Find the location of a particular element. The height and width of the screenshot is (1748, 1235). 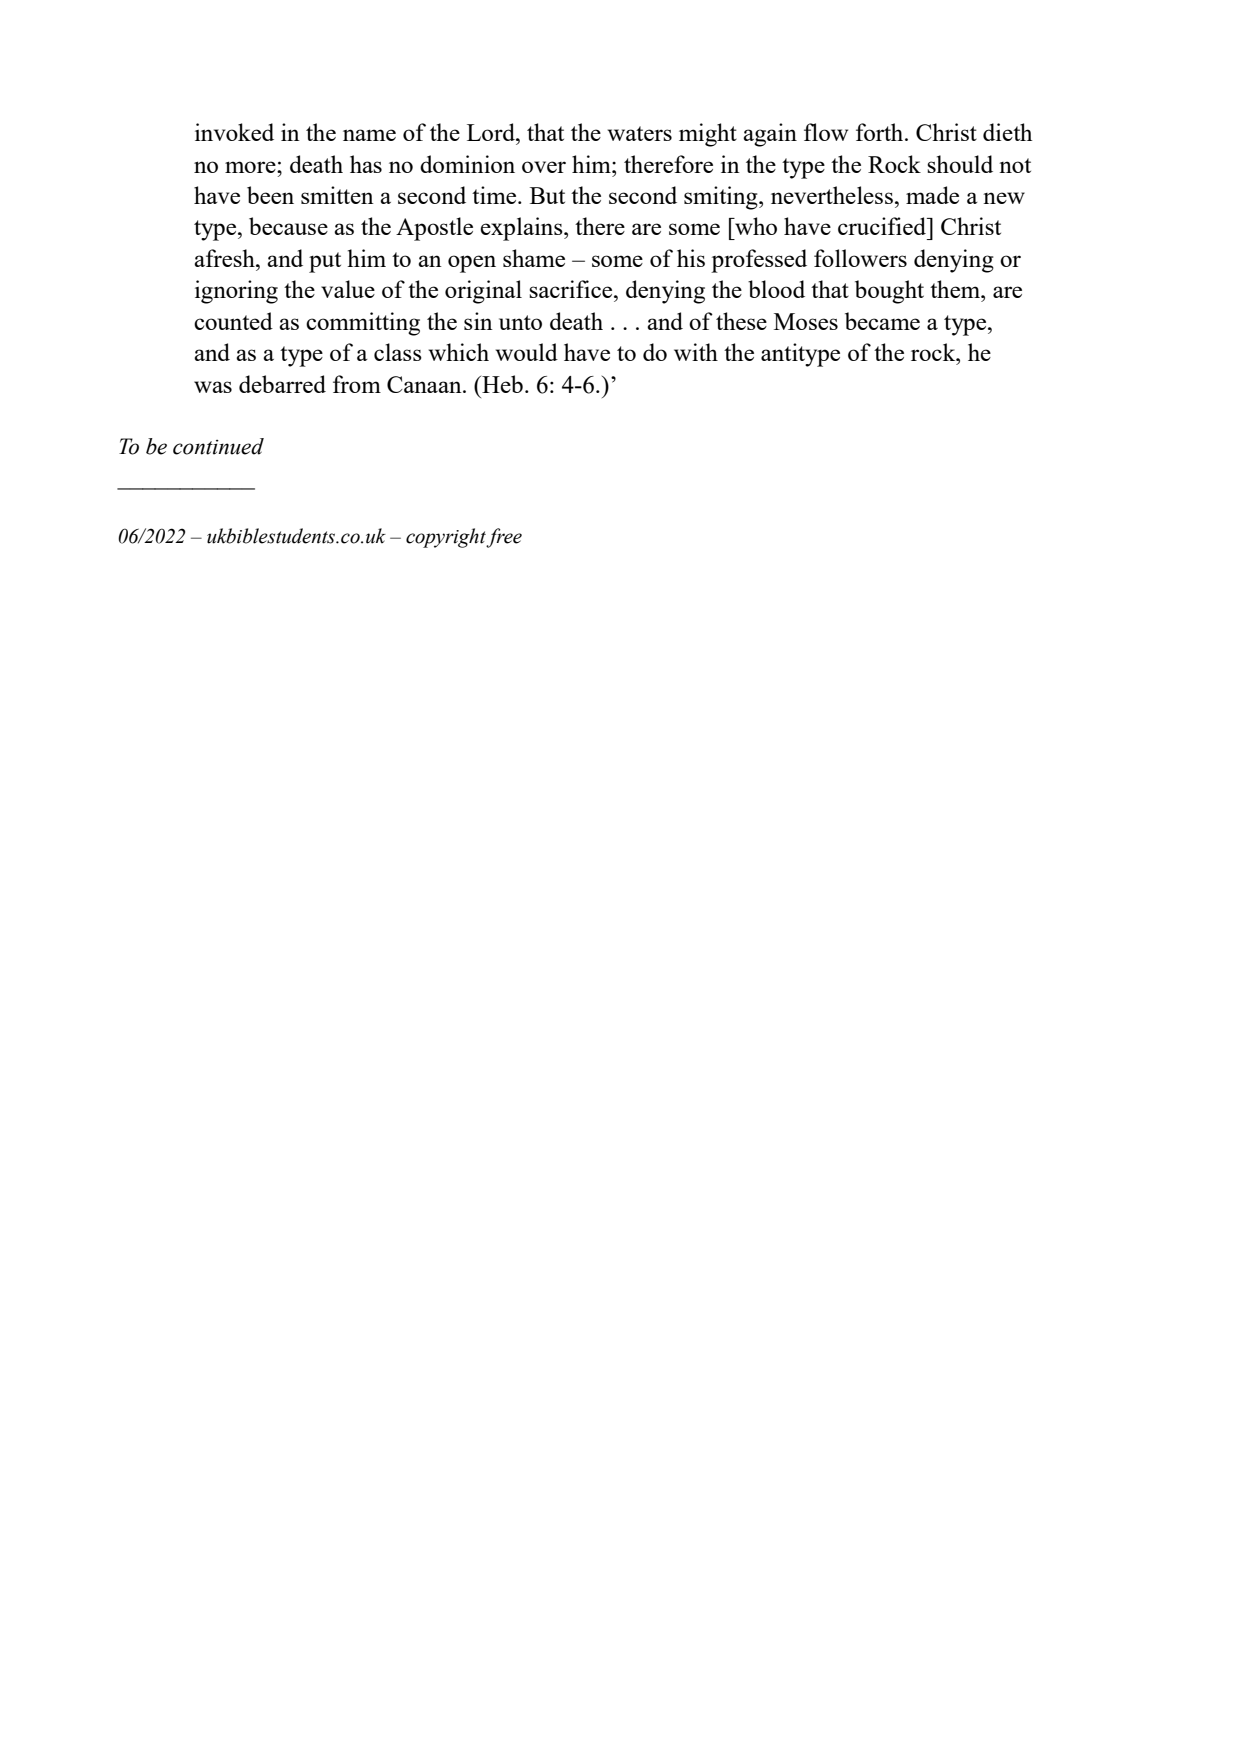

unto is located at coordinates (520, 322).
